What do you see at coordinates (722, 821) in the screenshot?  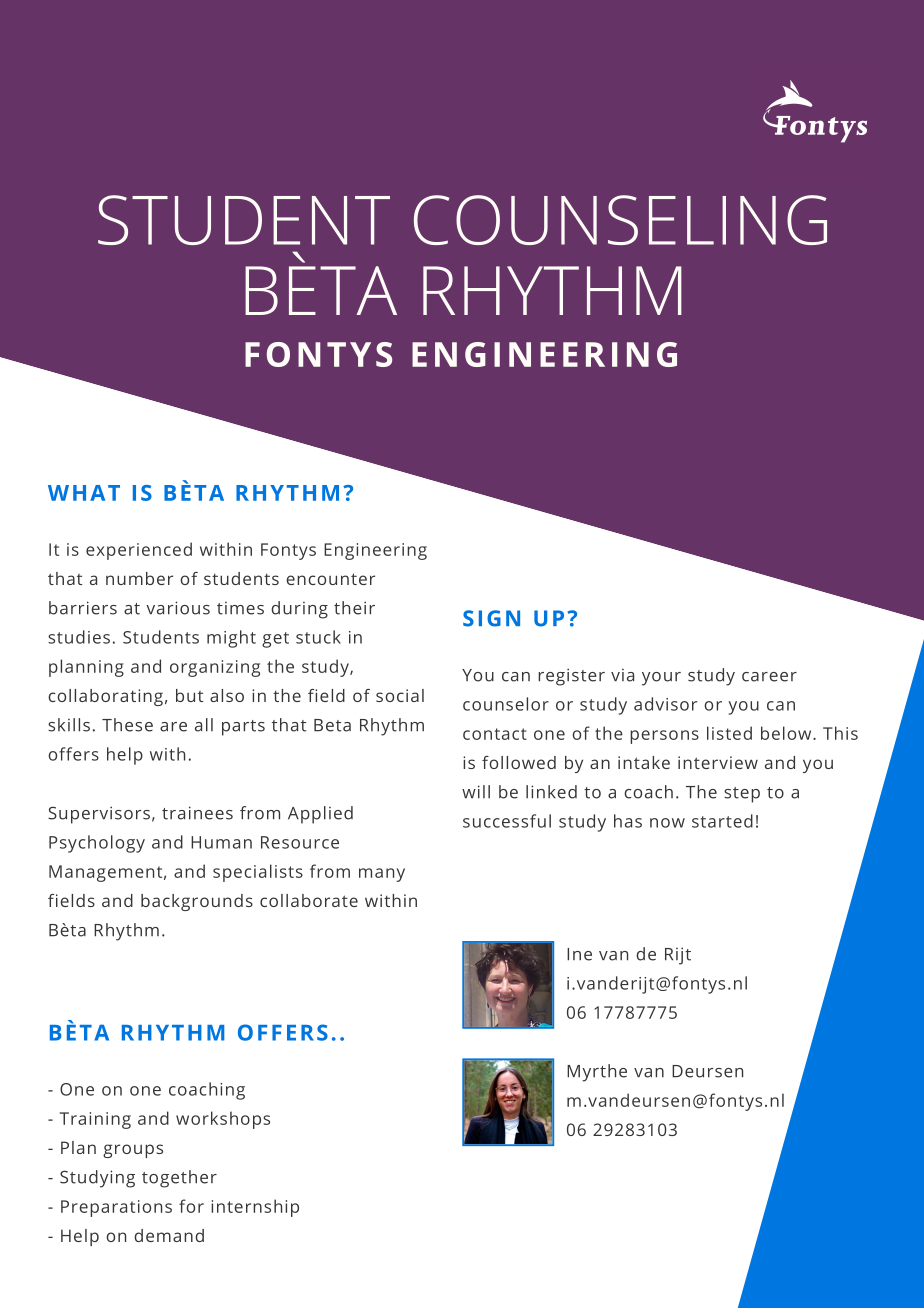 I see `started` at bounding box center [722, 821].
